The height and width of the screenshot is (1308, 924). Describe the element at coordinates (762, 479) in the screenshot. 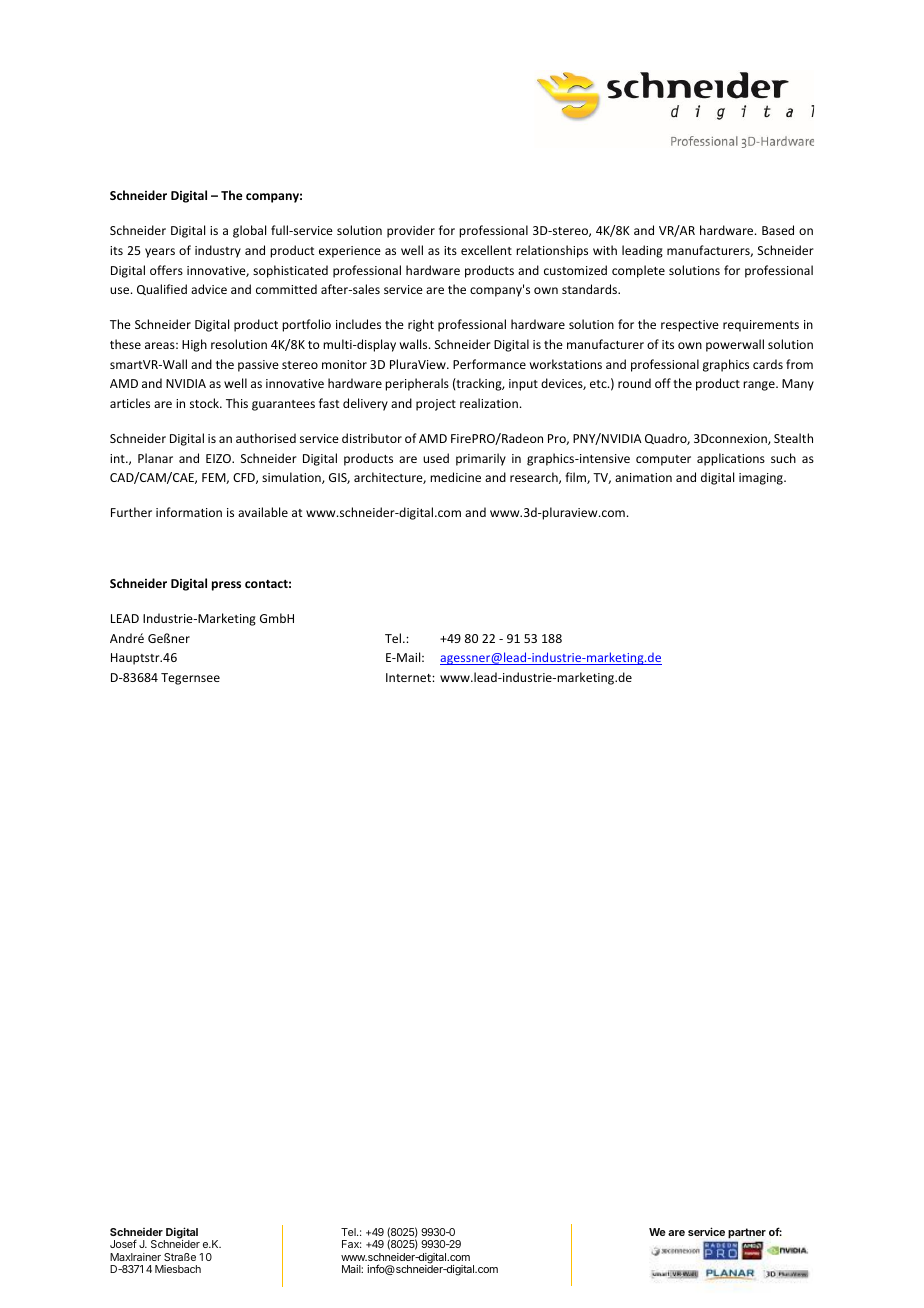

I see `imaging` at that location.
